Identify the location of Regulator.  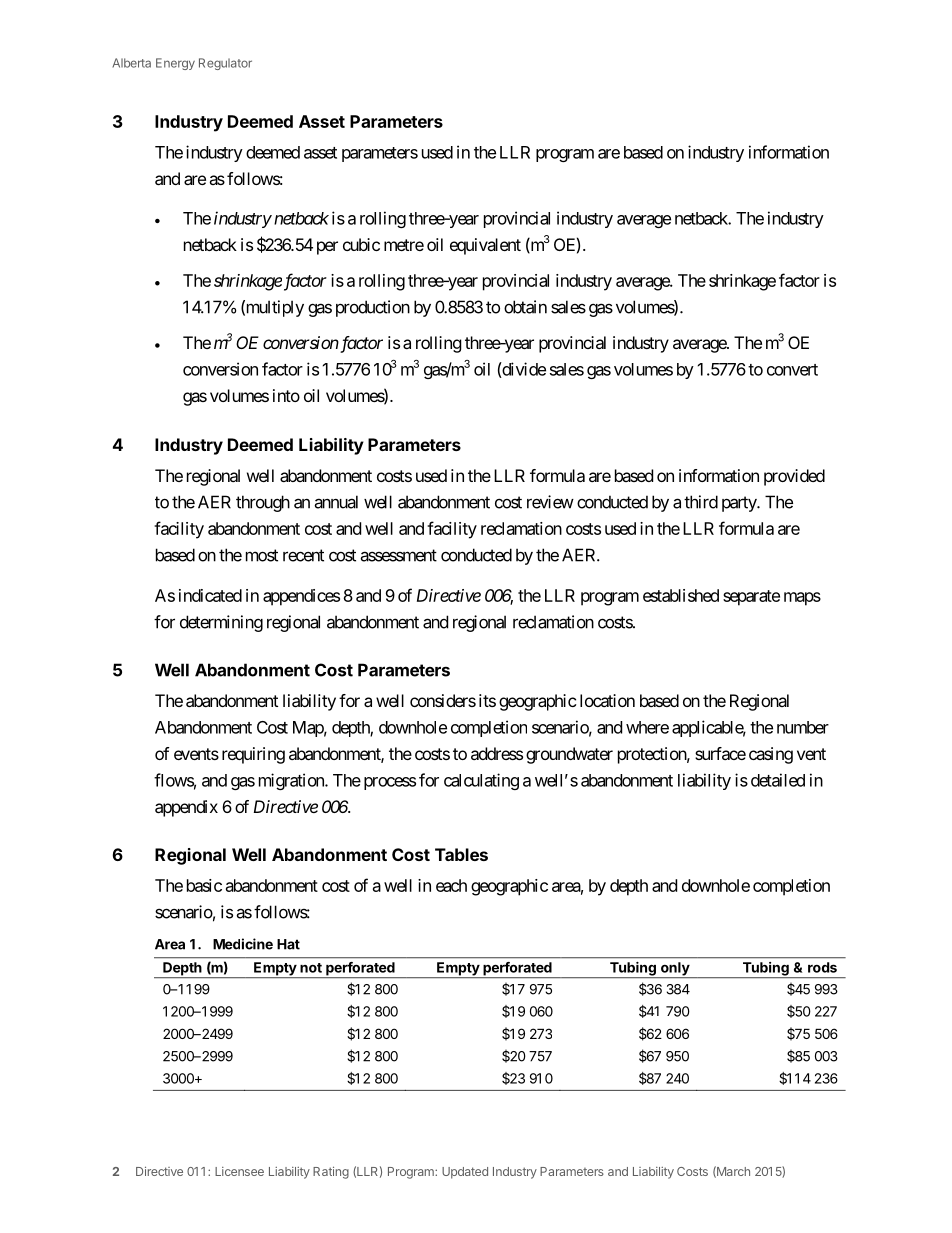
(225, 64).
